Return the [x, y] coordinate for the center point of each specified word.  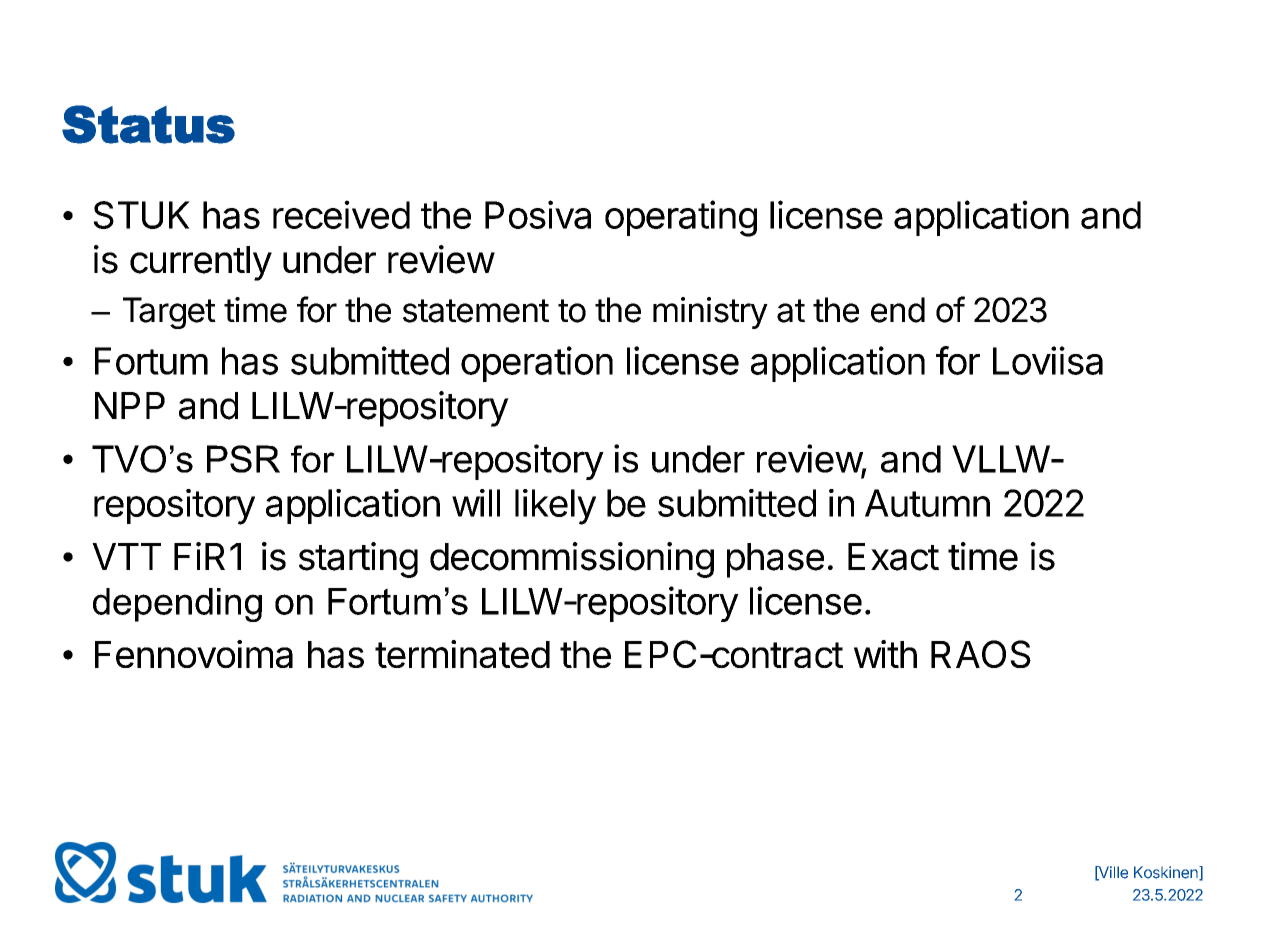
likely [555, 507]
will [476, 503]
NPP [130, 405]
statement [476, 311]
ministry [710, 313]
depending [177, 605]
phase [775, 560]
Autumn [927, 503]
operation [537, 364]
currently [201, 263]
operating [681, 218]
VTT [126, 556]
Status [148, 124]
